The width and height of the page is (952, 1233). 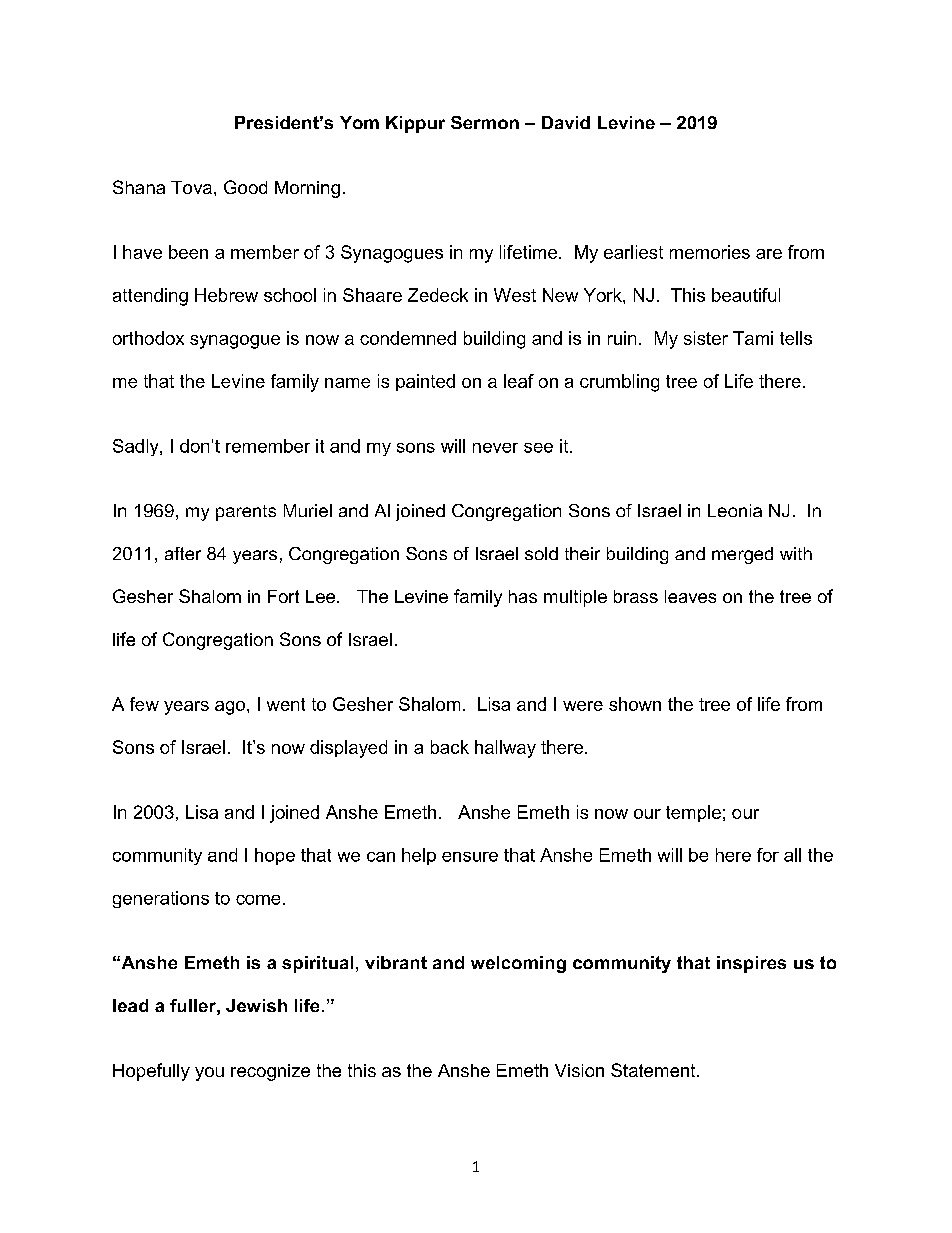 I want to click on Tova, so click(x=191, y=187).
